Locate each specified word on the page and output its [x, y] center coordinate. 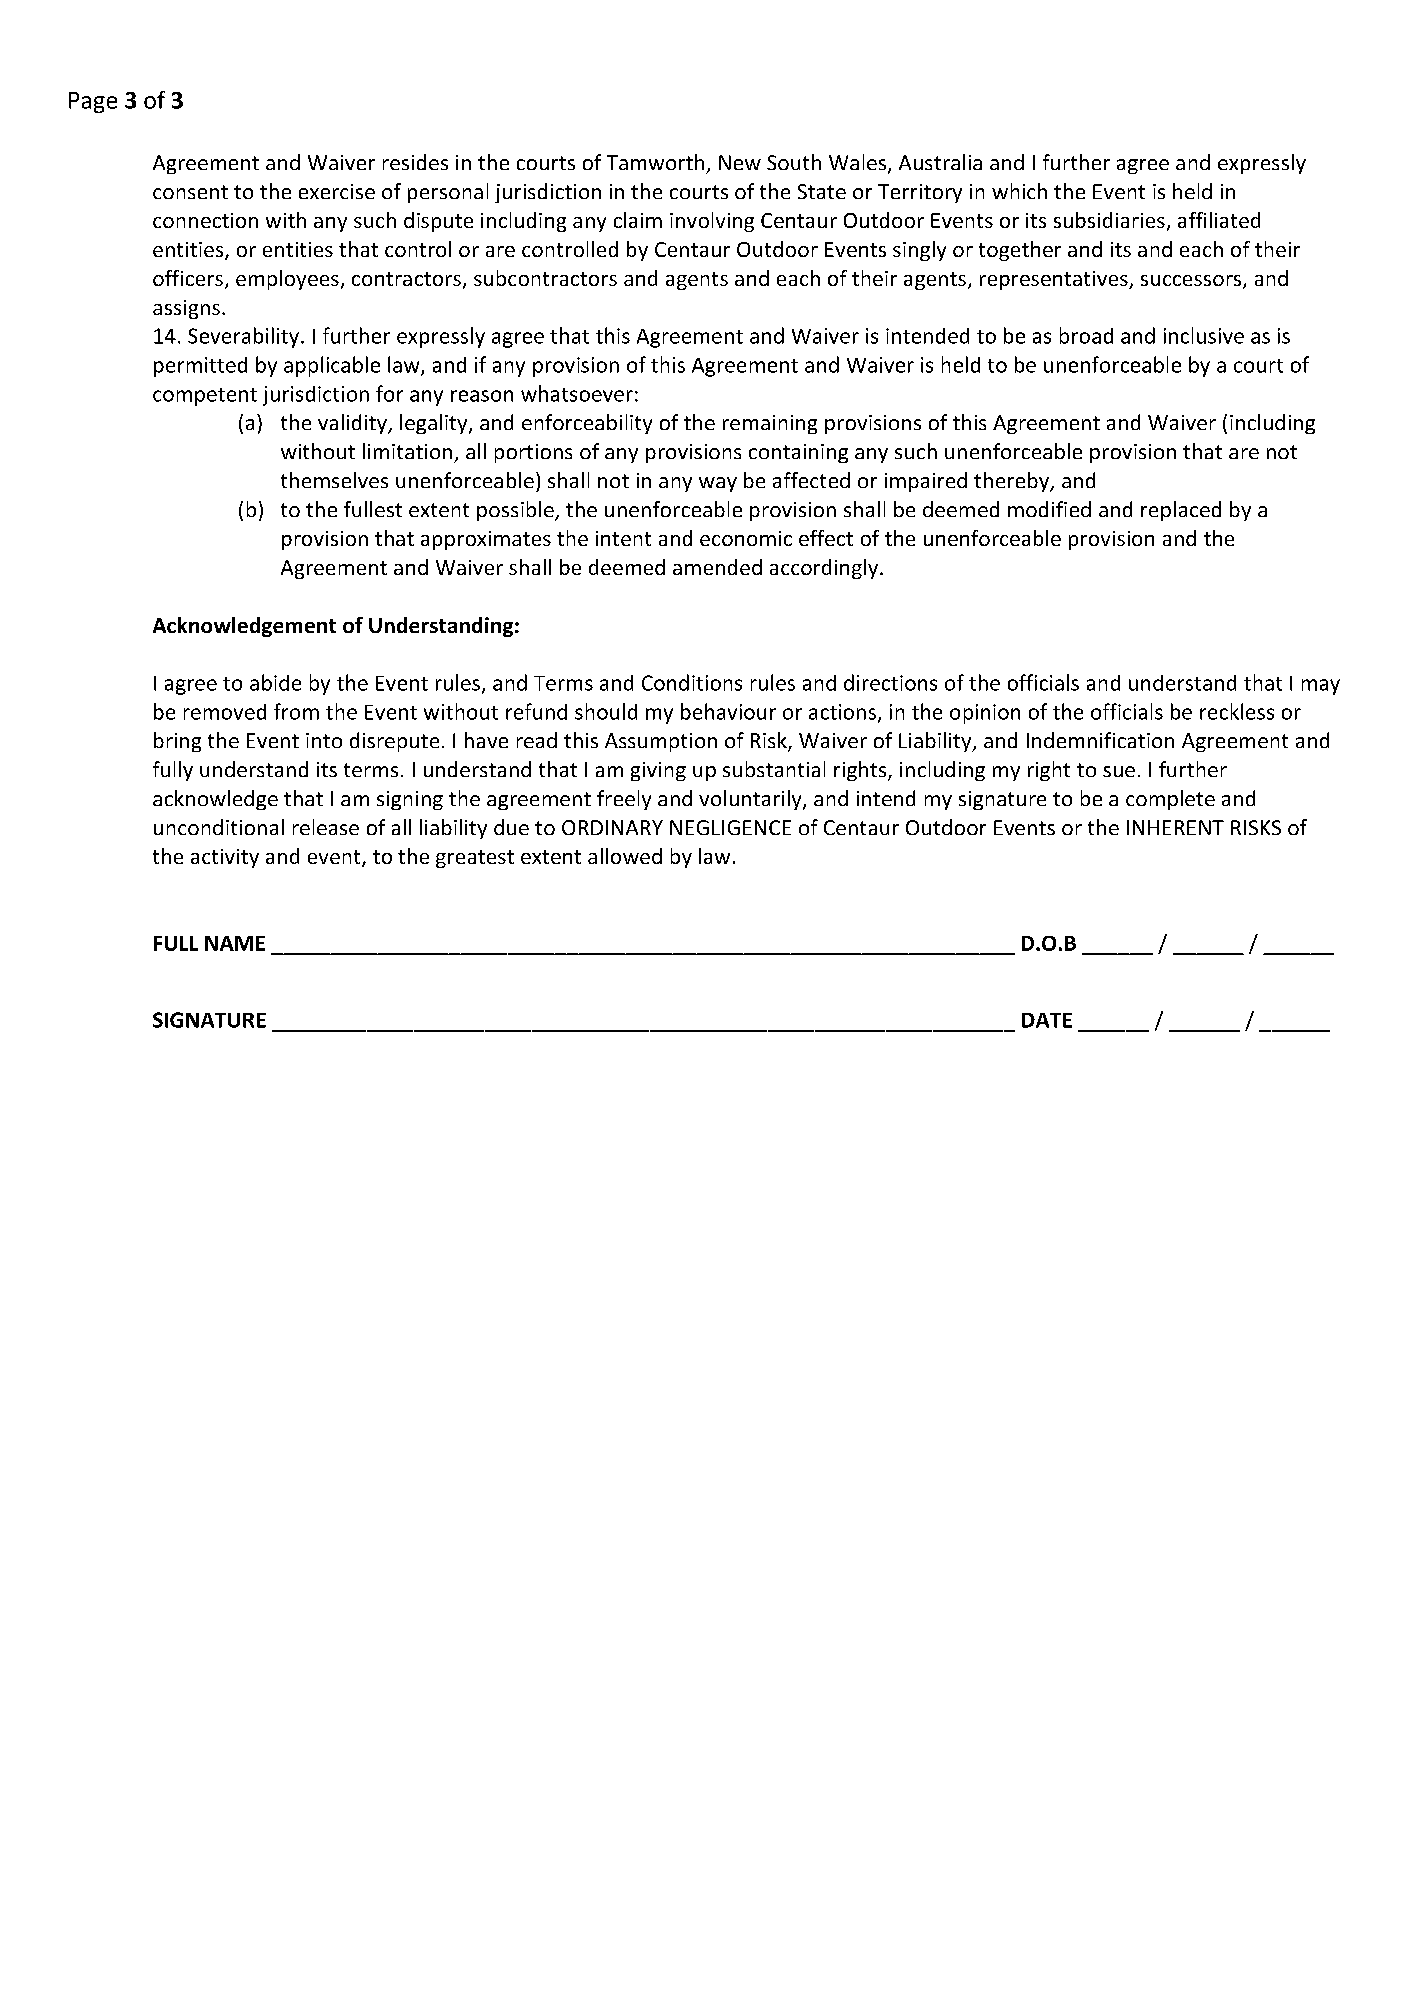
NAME [235, 943]
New [740, 162]
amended [717, 567]
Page [93, 102]
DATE [1047, 1020]
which [1019, 191]
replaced [1181, 511]
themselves [334, 480]
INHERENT [1175, 827]
